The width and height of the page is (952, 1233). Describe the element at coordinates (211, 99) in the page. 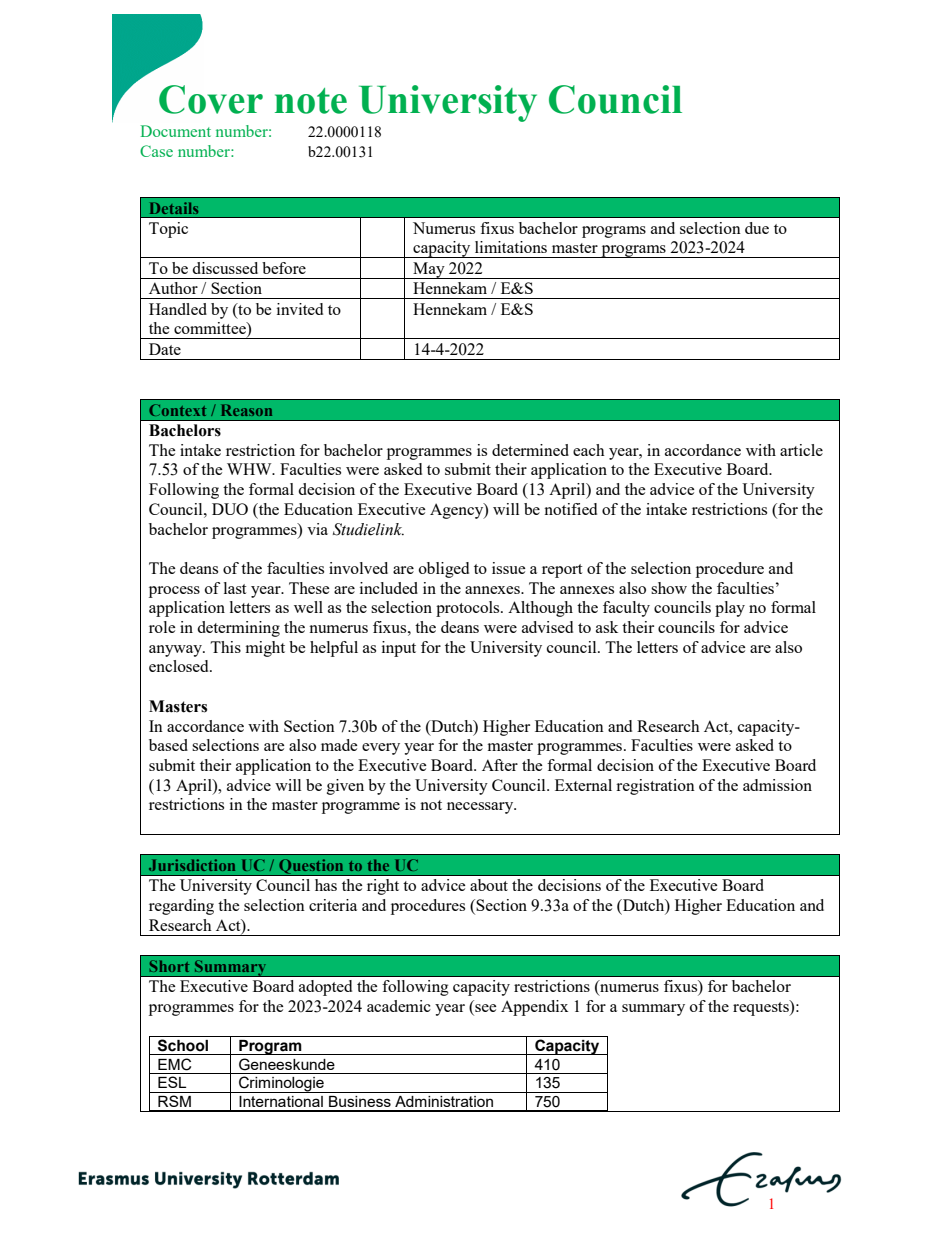

I see `Cover` at that location.
